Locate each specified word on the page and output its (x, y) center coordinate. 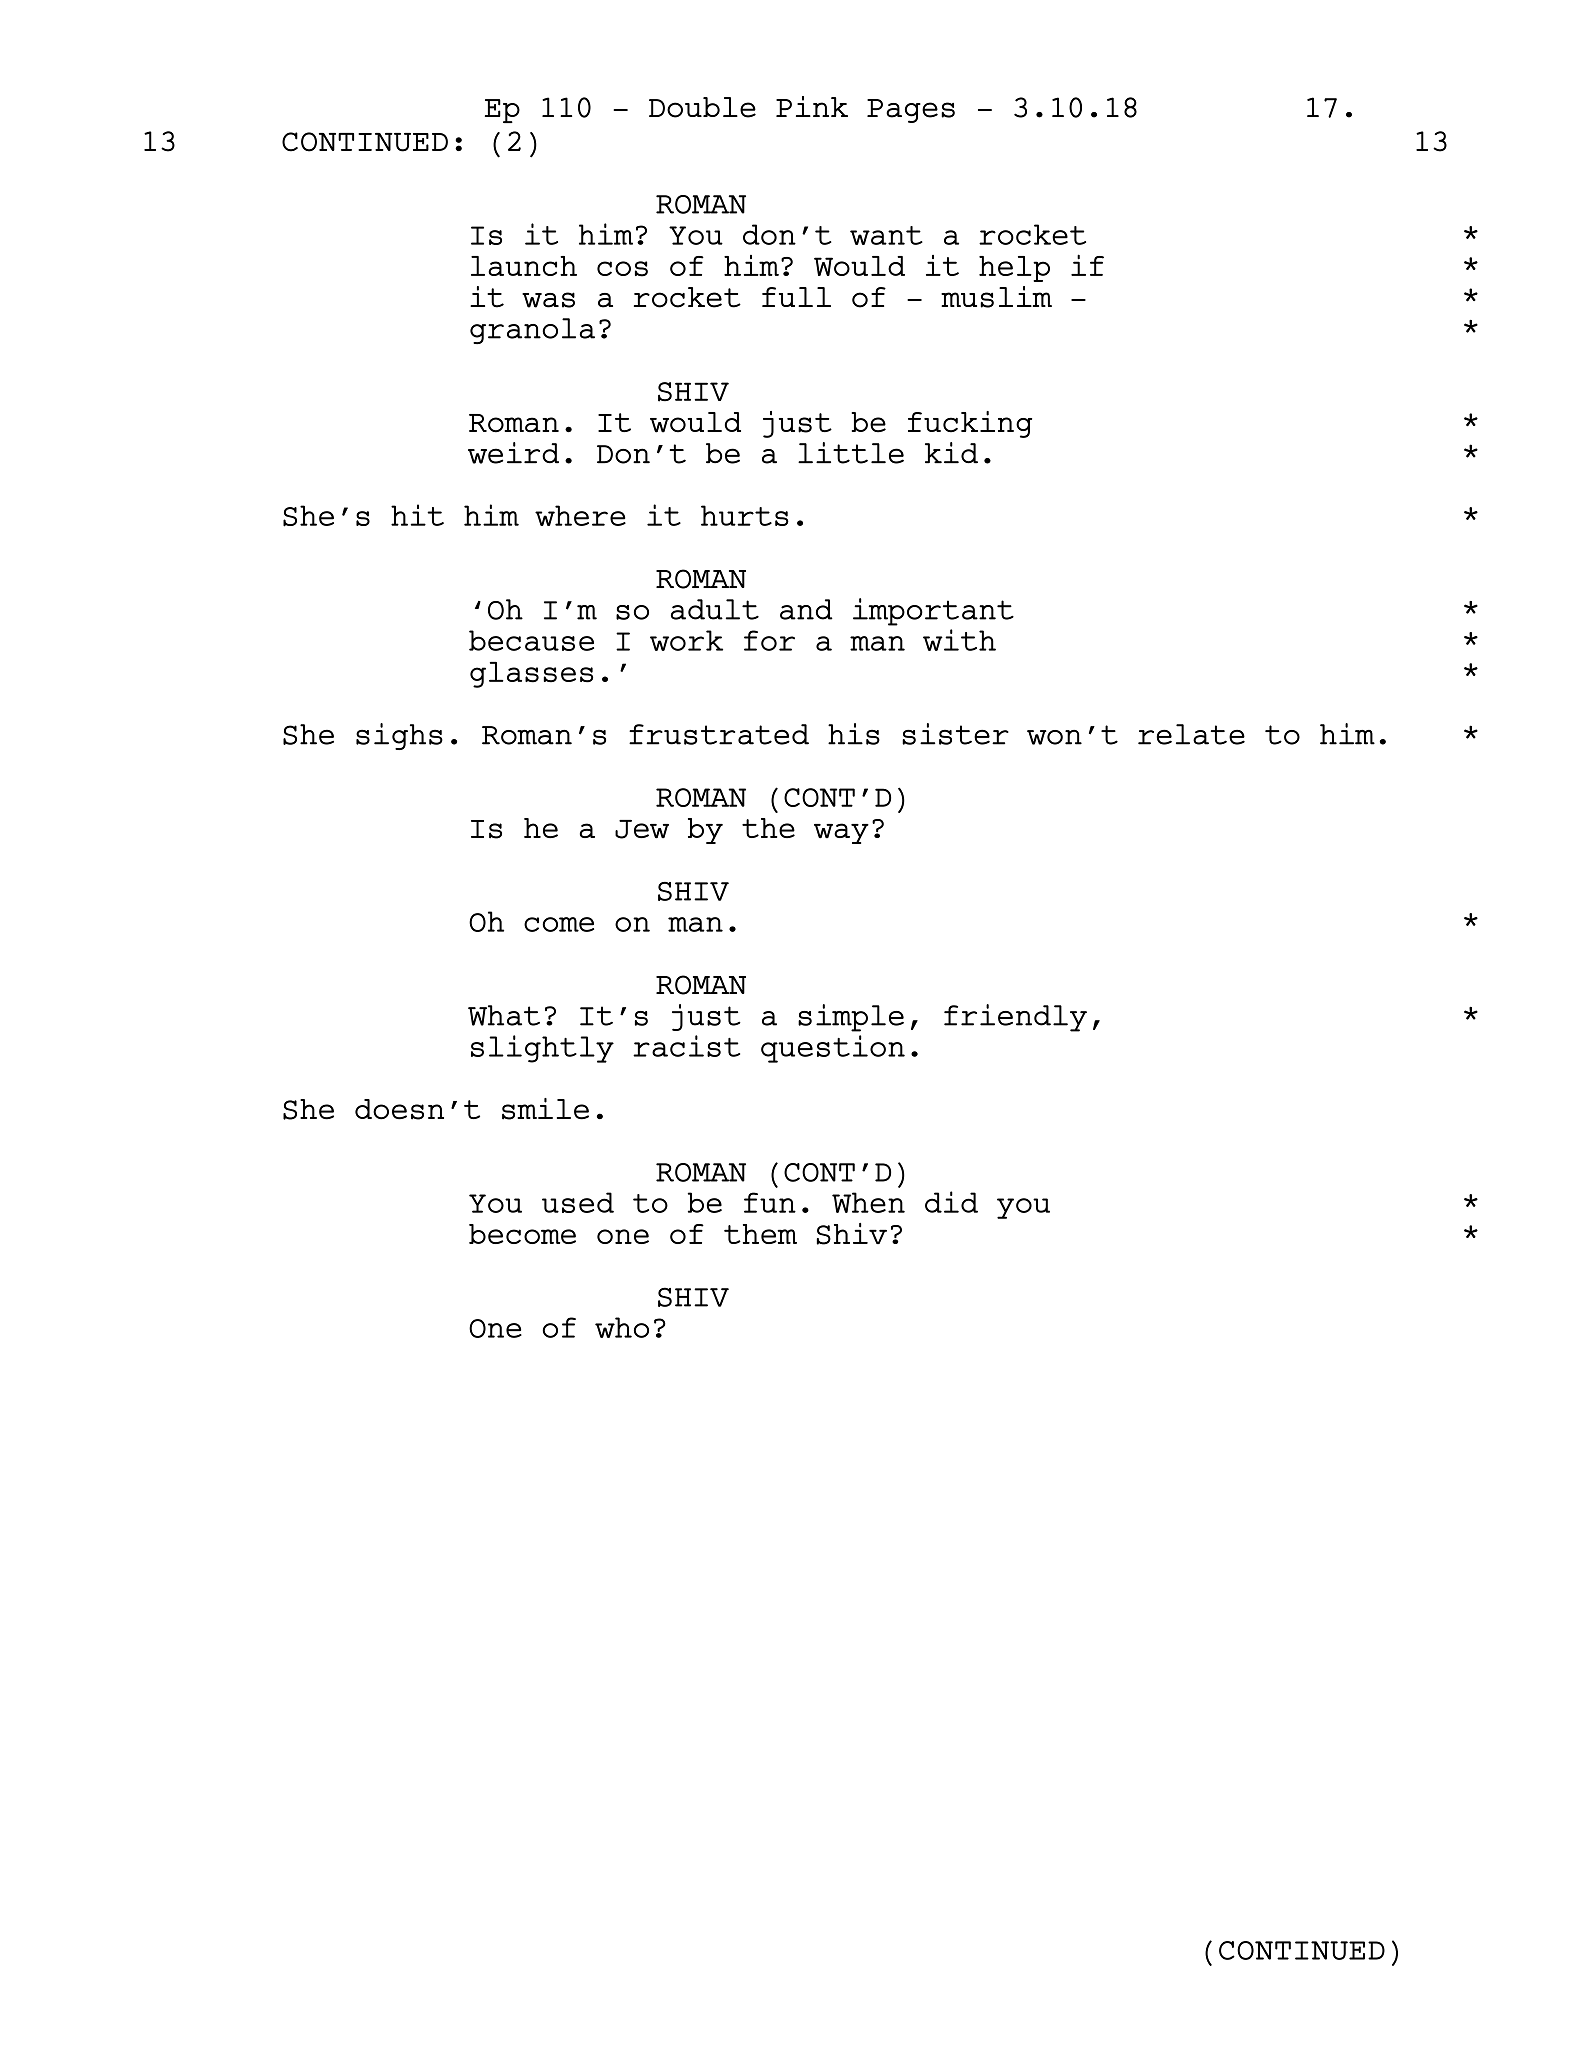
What (504, 1015)
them (760, 1234)
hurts (745, 515)
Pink (812, 106)
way (841, 833)
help (1014, 269)
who (622, 1327)
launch (524, 266)
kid (951, 453)
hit (417, 515)
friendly (1015, 1018)
